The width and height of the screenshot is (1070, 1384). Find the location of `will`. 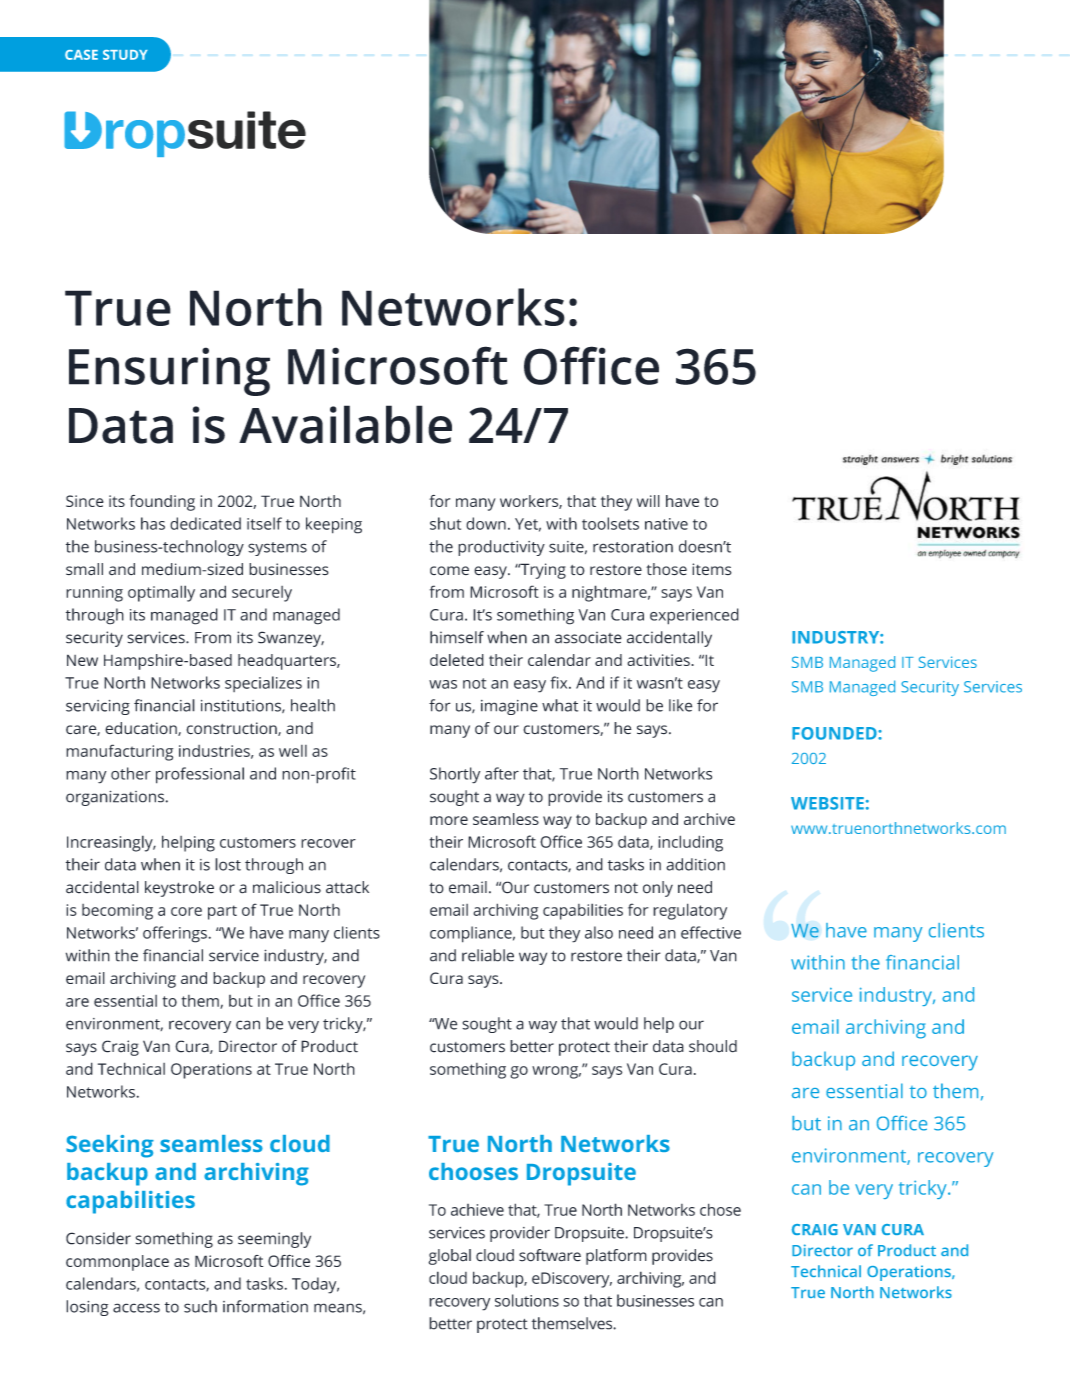

will is located at coordinates (648, 501).
